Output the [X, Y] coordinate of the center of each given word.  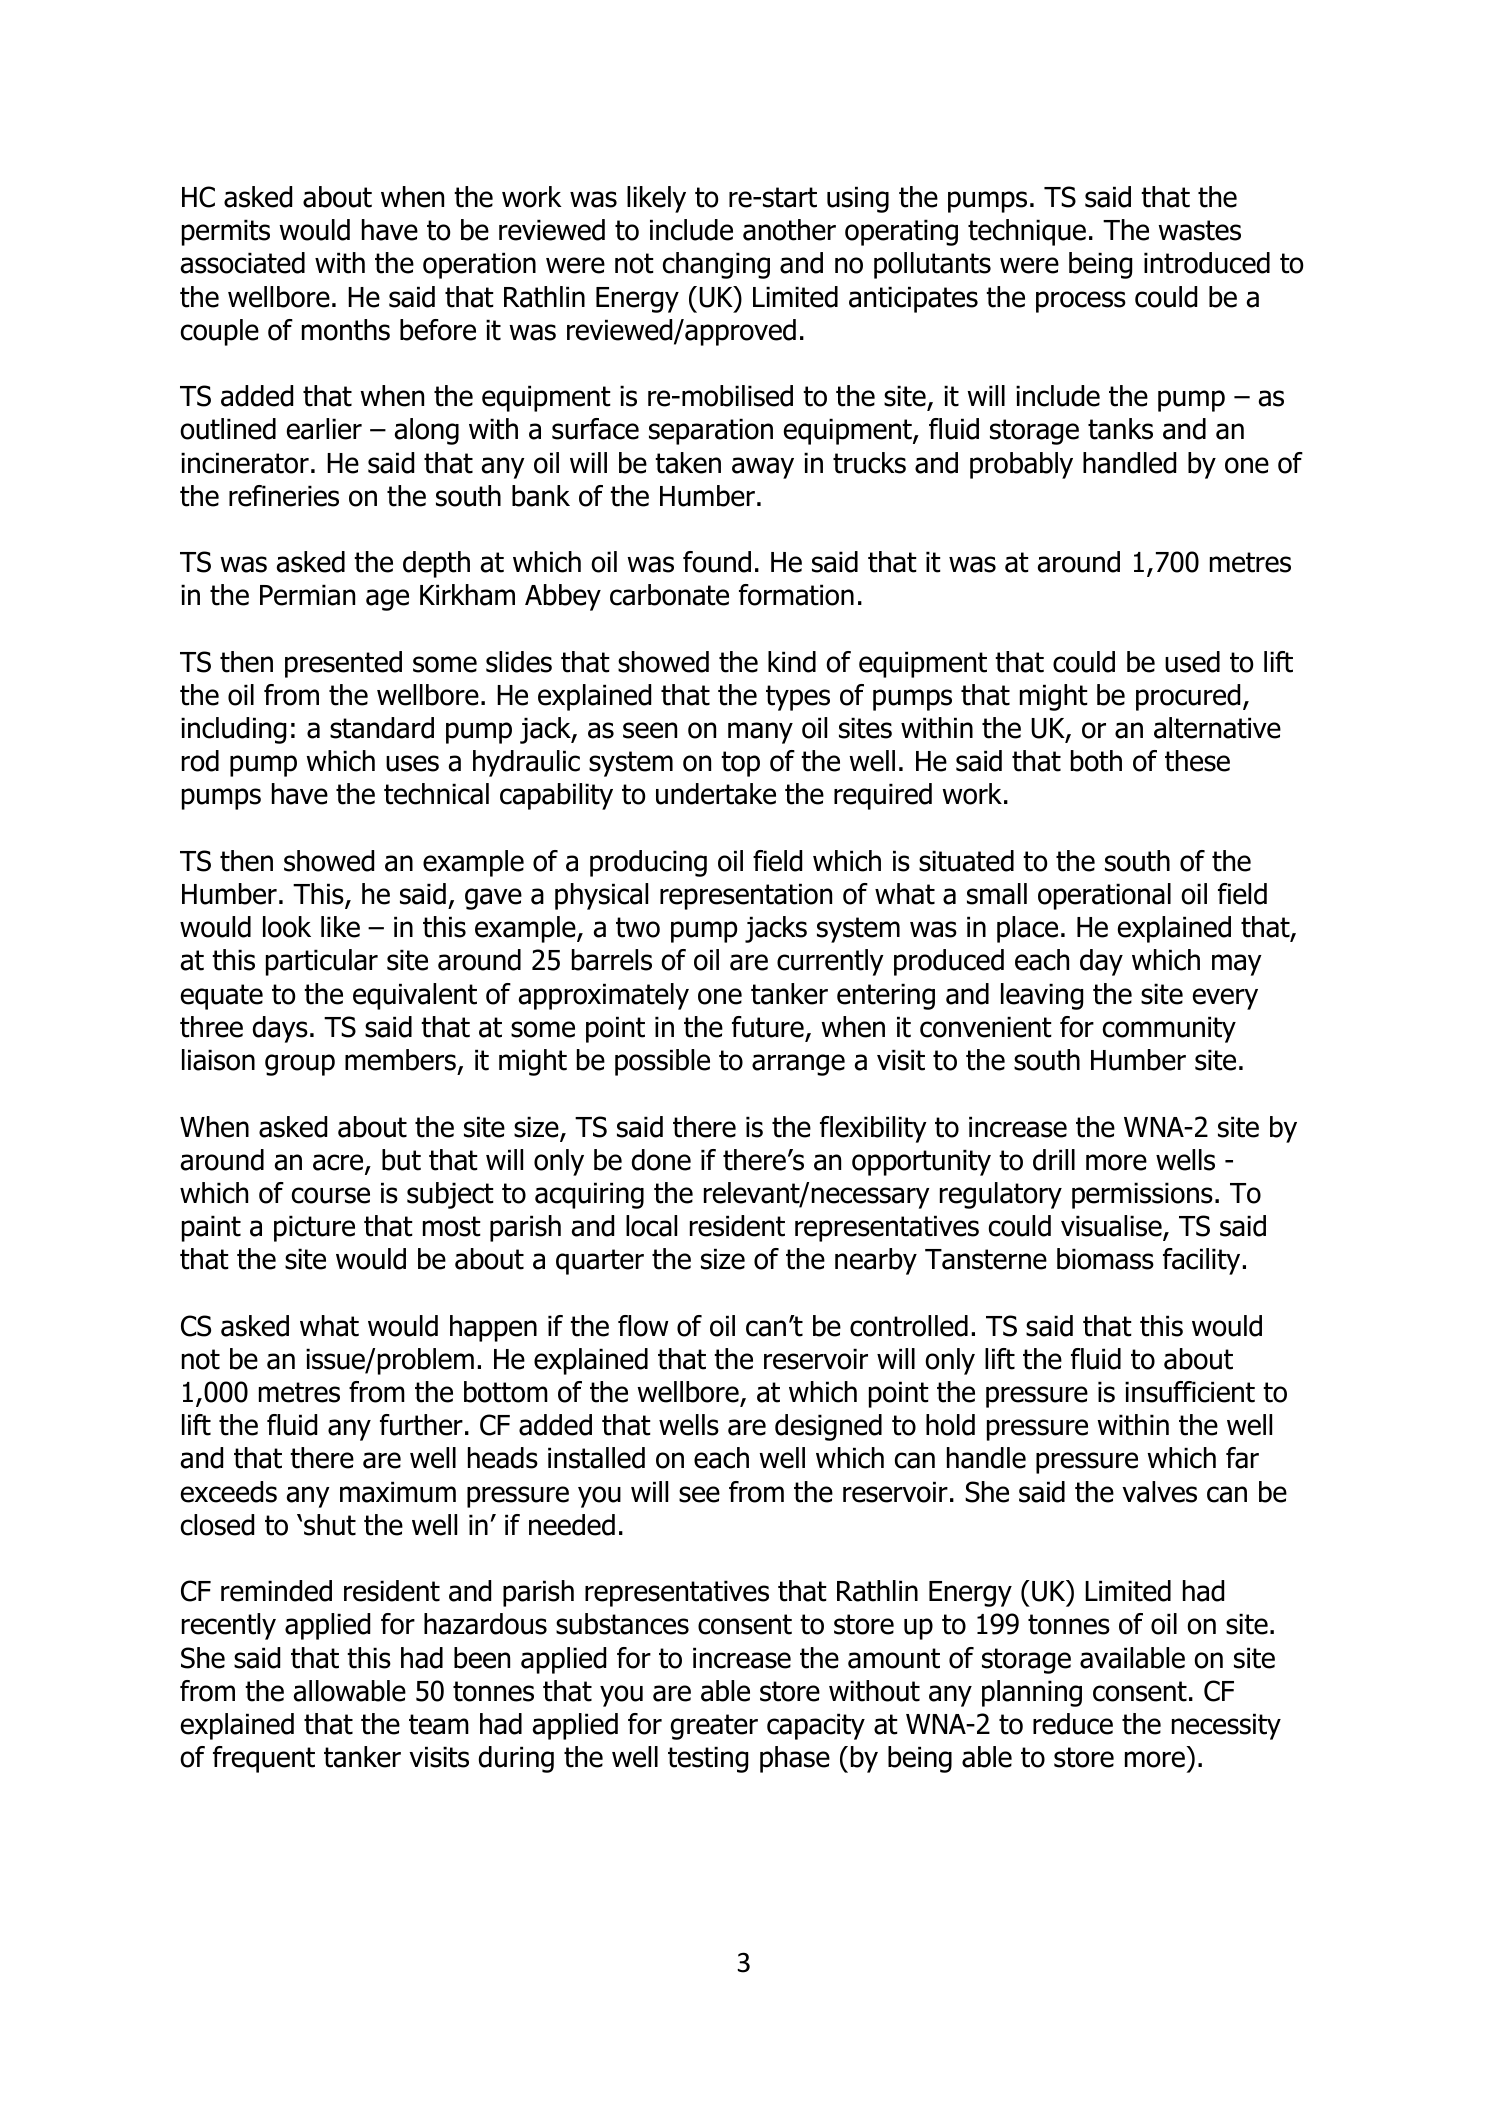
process [1081, 302]
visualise [1112, 1227]
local [651, 1226]
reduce [1073, 1724]
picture [314, 1228]
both [1096, 761]
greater [714, 1727]
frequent [264, 1759]
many [760, 733]
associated [243, 263]
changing [716, 265]
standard [382, 728]
